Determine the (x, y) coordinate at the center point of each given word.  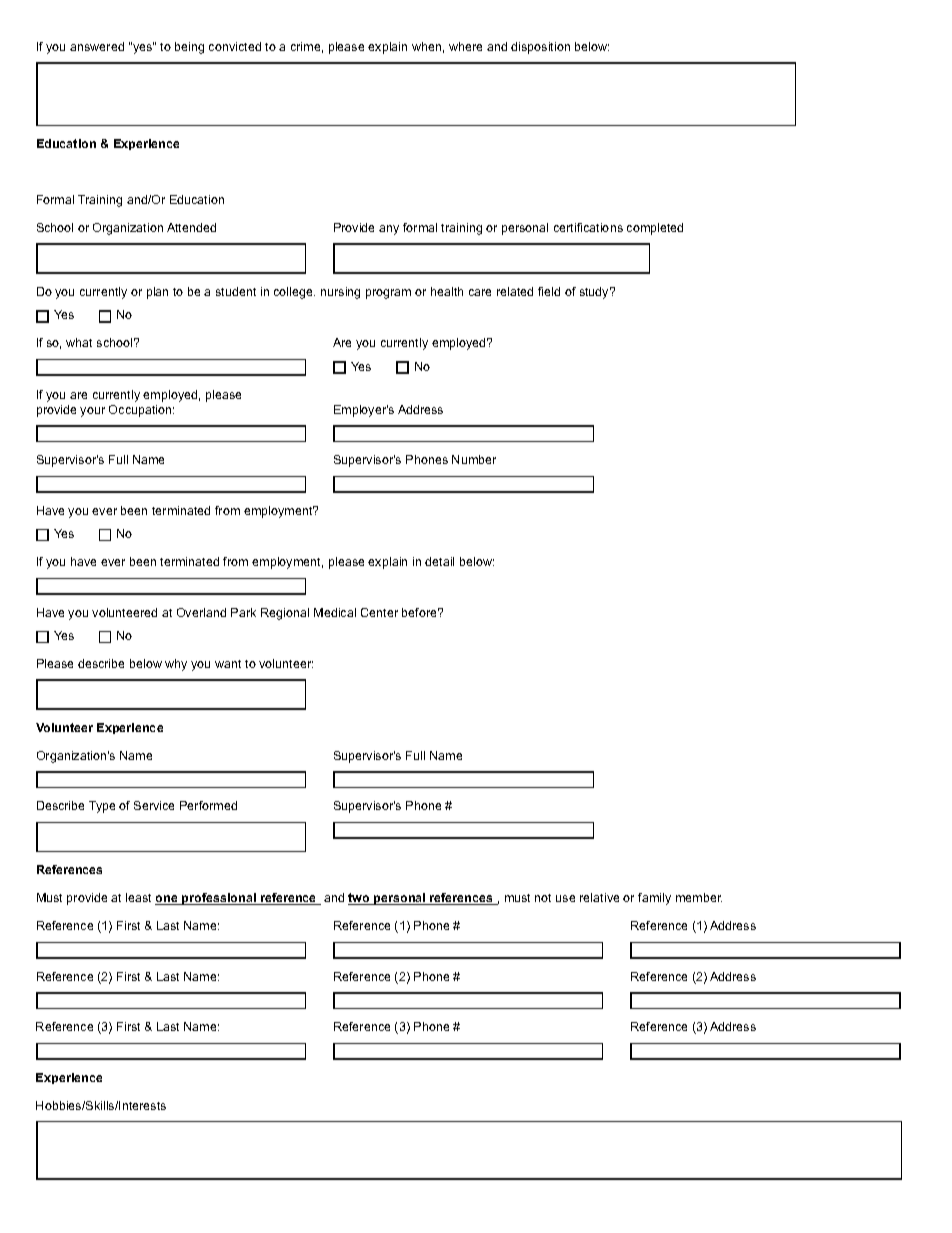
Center (379, 612)
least (138, 897)
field (549, 291)
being (189, 48)
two (360, 899)
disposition (540, 48)
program (388, 294)
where (465, 46)
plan (157, 293)
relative (599, 897)
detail (439, 561)
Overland (201, 612)
